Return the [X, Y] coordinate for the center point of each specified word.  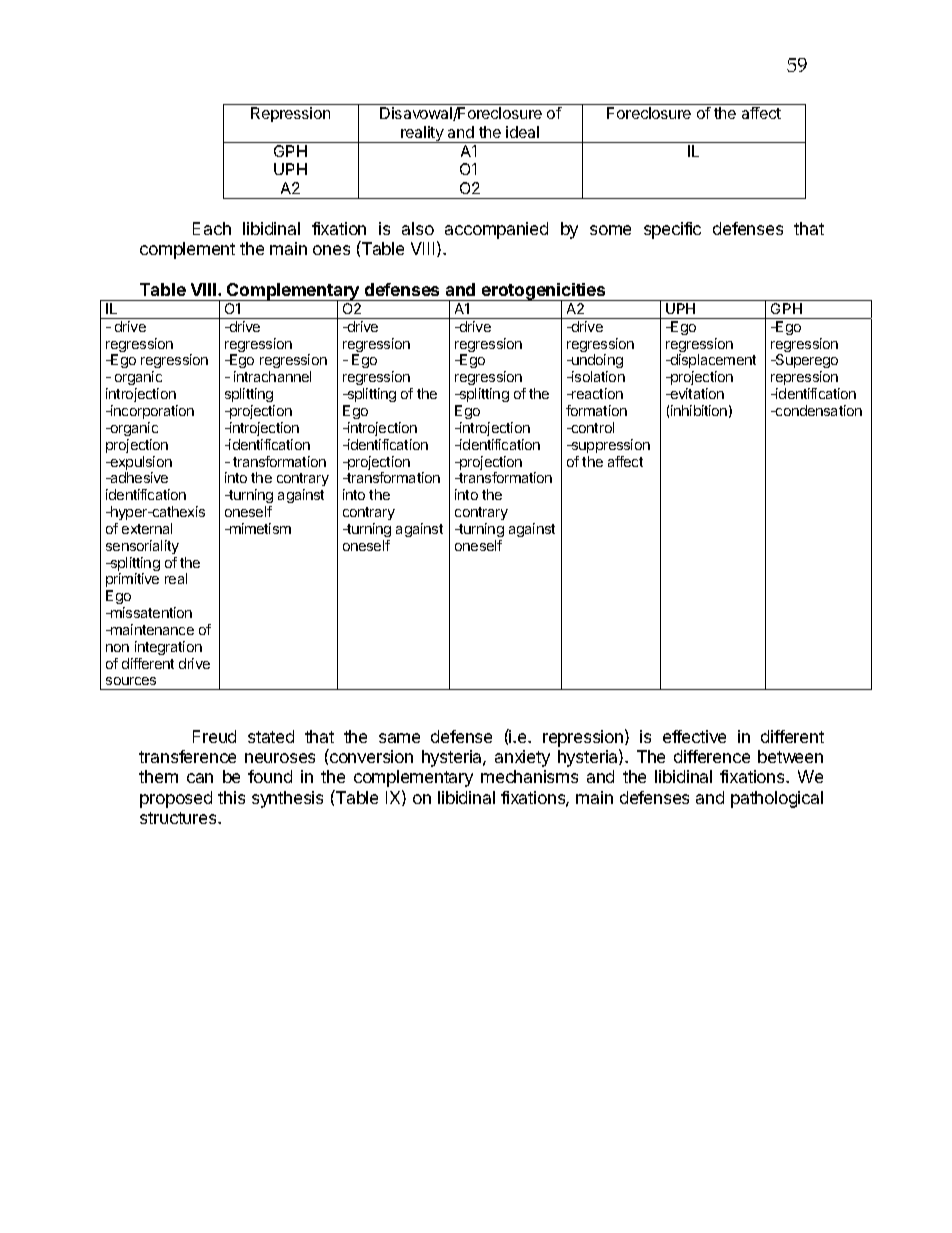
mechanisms [529, 776]
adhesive [138, 477]
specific [672, 230]
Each [212, 228]
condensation [818, 410]
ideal [522, 132]
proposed [176, 799]
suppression [609, 446]
